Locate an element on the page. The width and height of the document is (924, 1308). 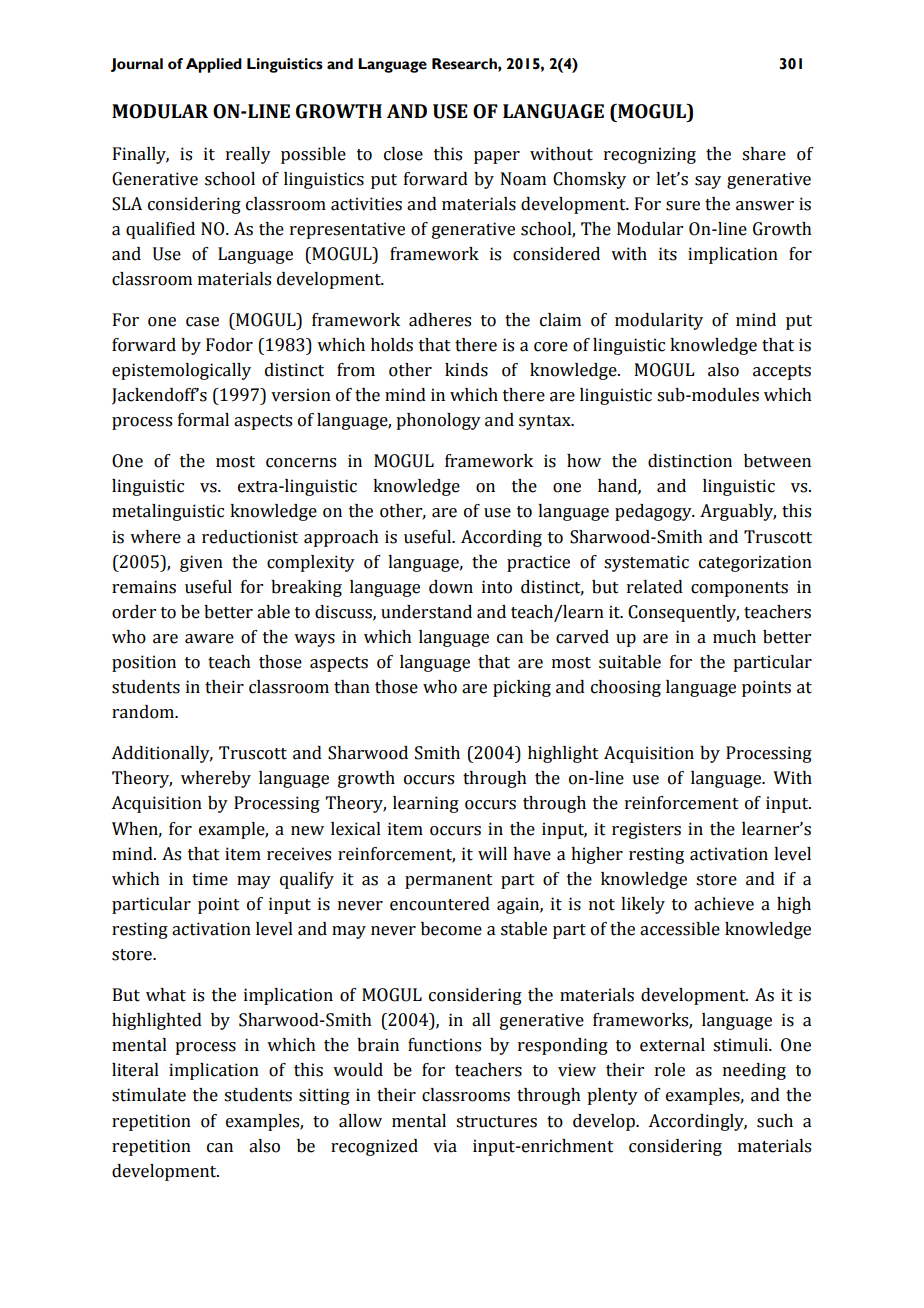
role is located at coordinates (670, 1070).
